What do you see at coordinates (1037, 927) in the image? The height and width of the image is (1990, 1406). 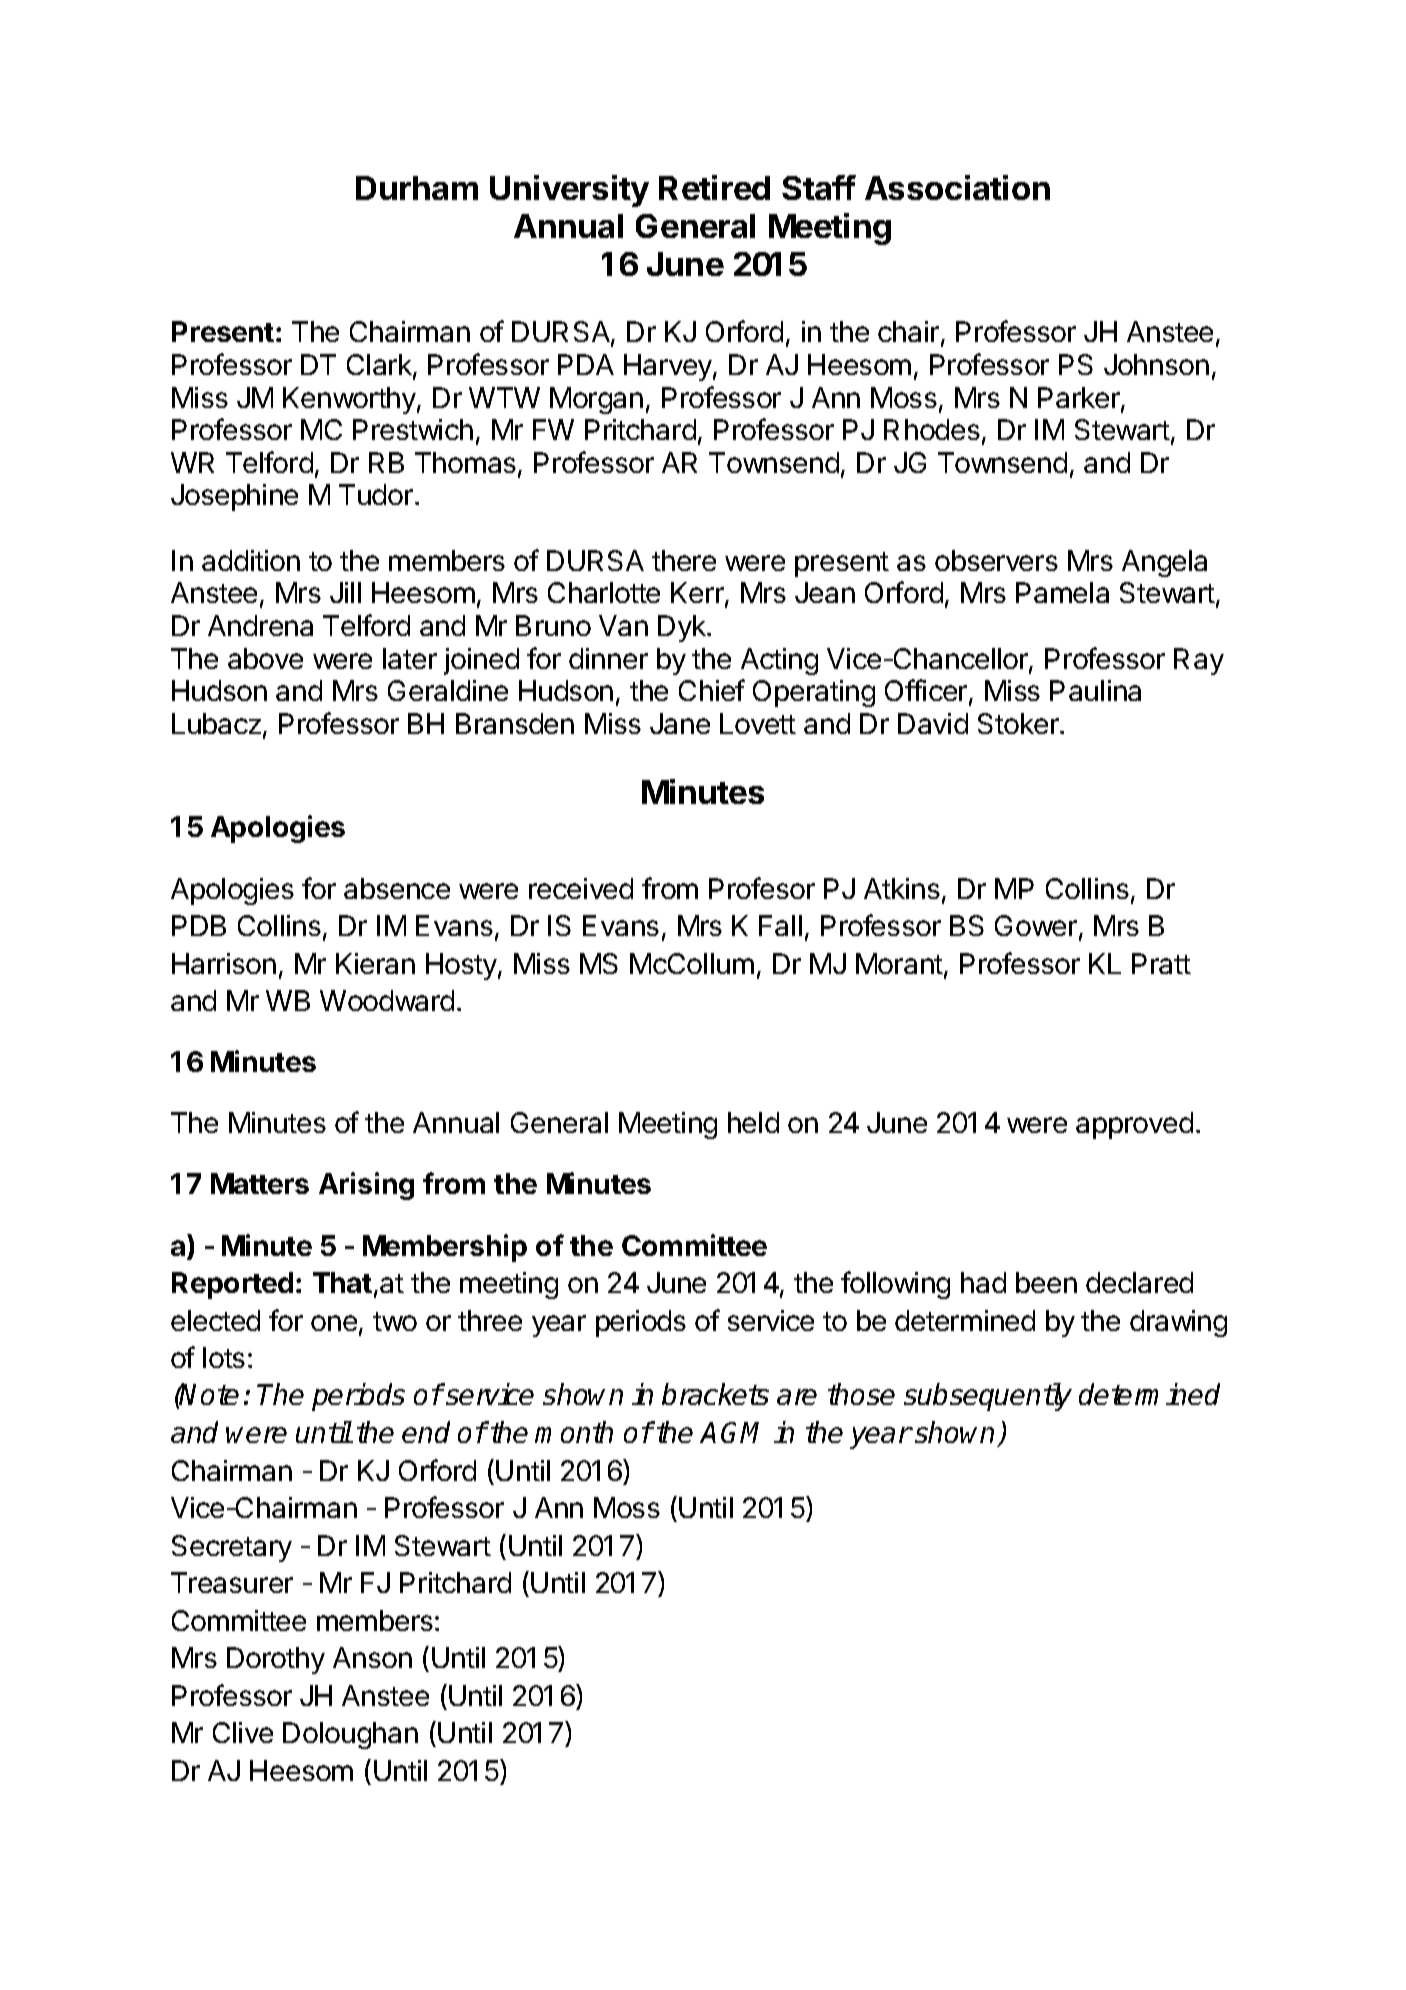 I see `Gower` at bounding box center [1037, 927].
